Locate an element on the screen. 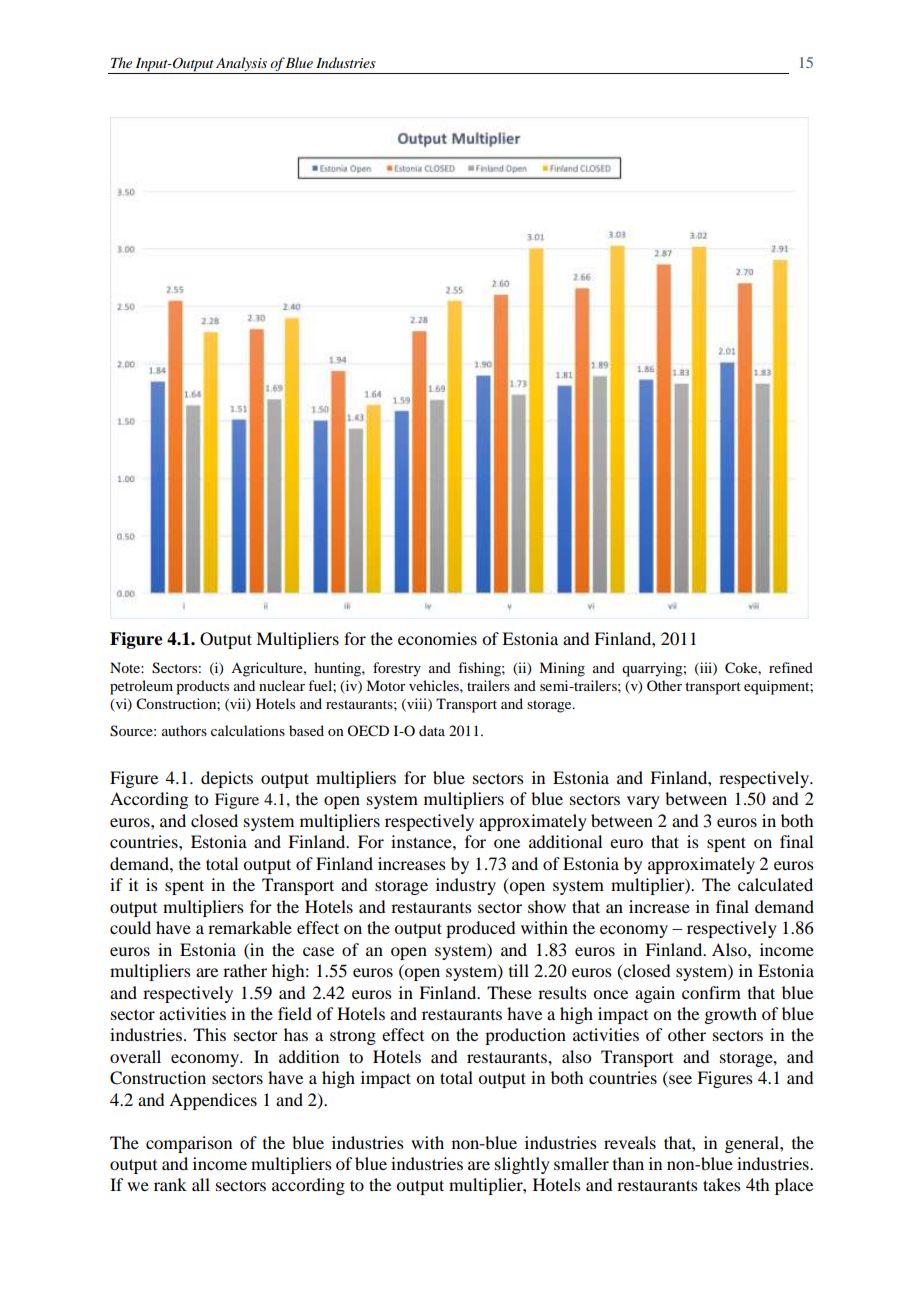 This screenshot has width=924, height=1309. refined is located at coordinates (791, 667).
